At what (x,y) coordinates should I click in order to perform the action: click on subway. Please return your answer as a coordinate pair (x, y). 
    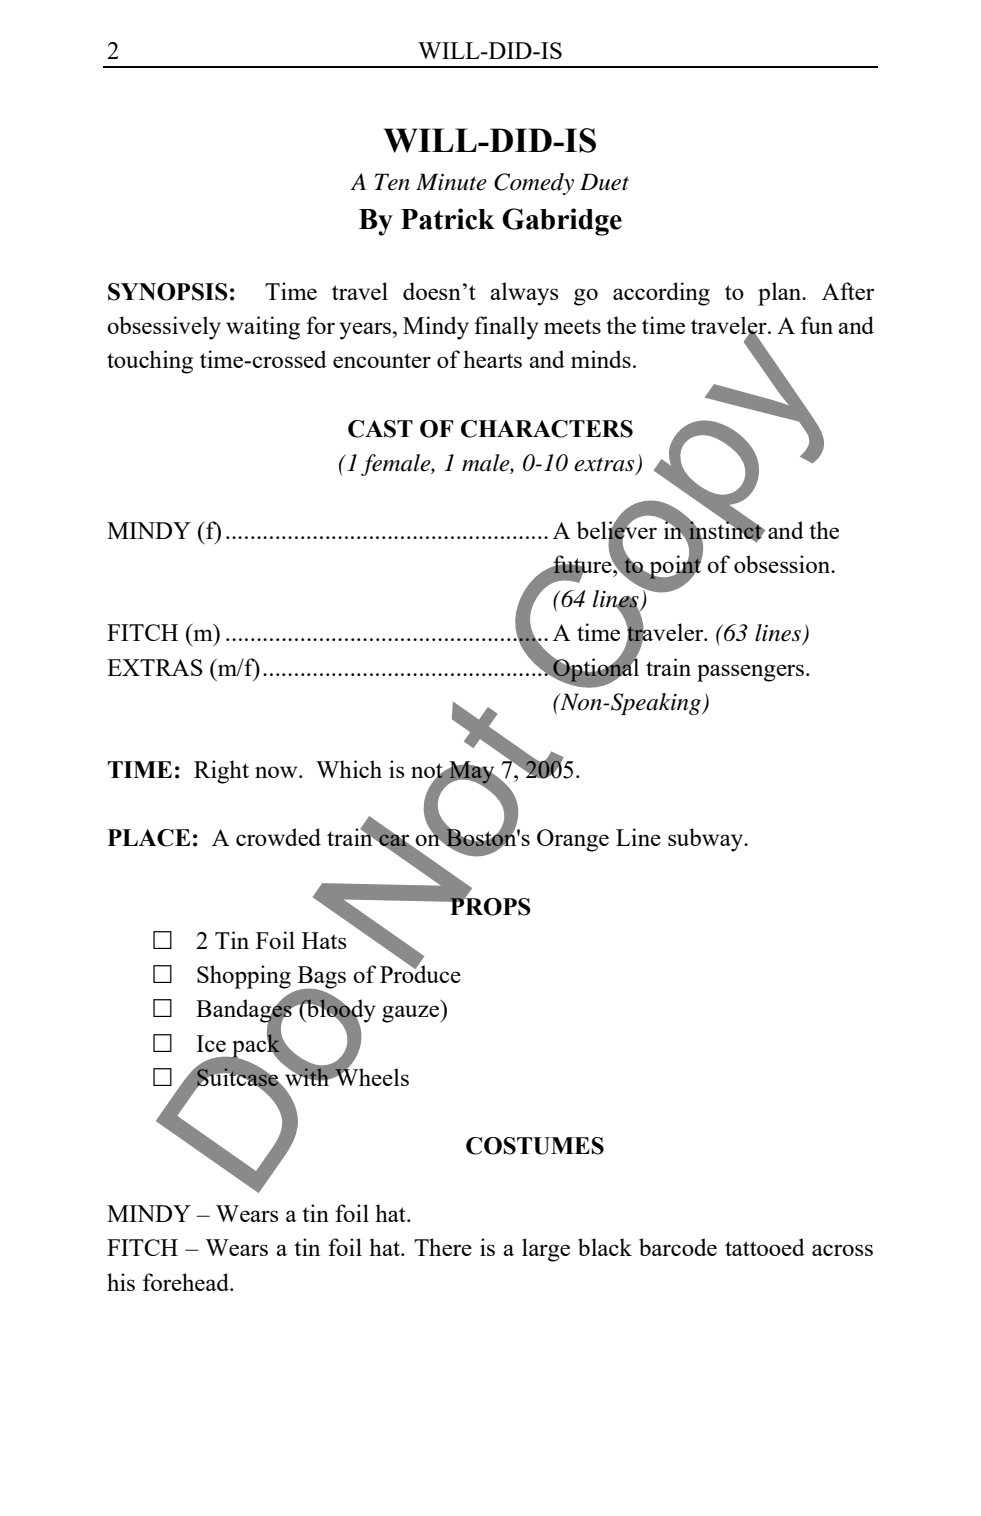
    Looking at the image, I should click on (706, 840).
